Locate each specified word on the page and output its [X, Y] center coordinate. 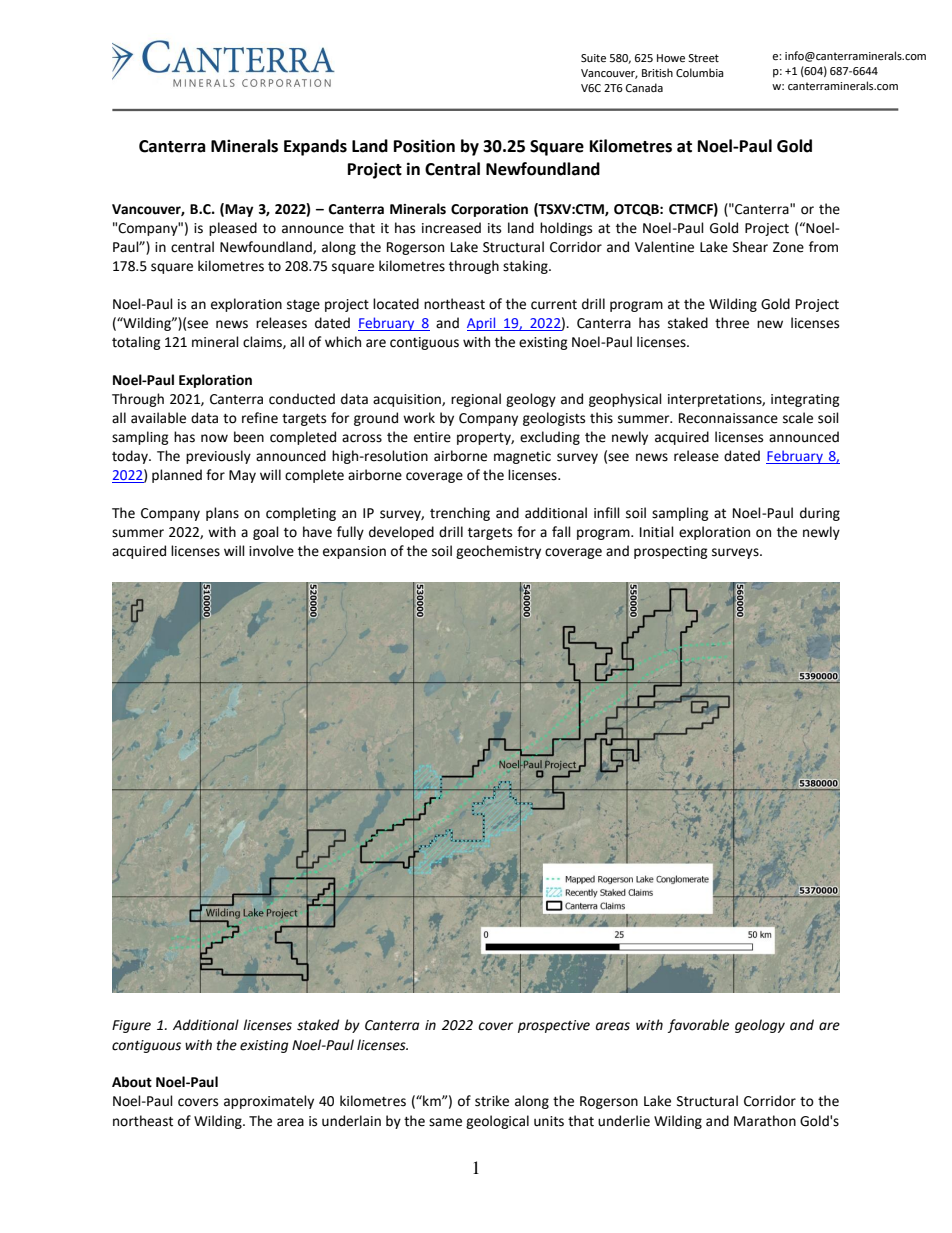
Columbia [700, 72]
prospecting [671, 552]
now [214, 438]
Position [424, 146]
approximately [269, 1102]
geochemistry [498, 552]
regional [476, 400]
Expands [315, 147]
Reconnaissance [728, 418]
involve [271, 551]
